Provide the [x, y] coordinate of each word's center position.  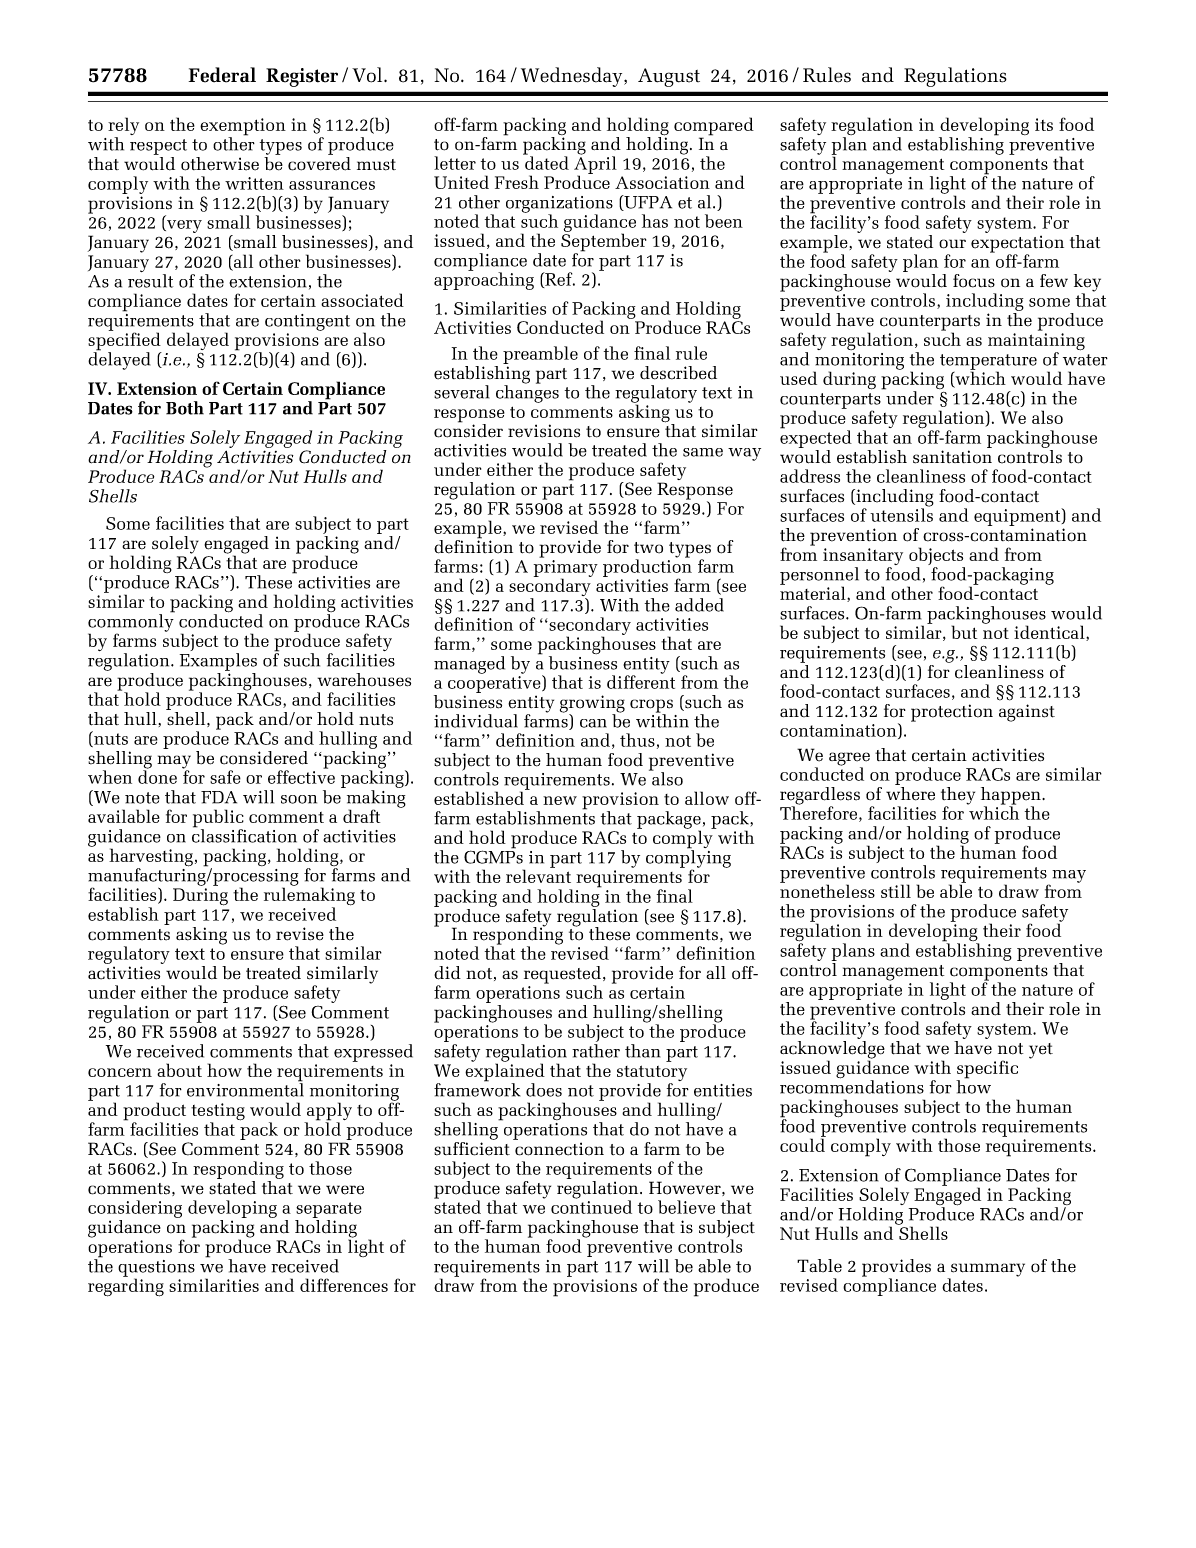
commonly [131, 623]
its [1044, 124]
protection [952, 713]
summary [987, 1271]
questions [156, 1269]
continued [591, 1206]
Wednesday [573, 77]
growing [592, 705]
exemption [243, 128]
